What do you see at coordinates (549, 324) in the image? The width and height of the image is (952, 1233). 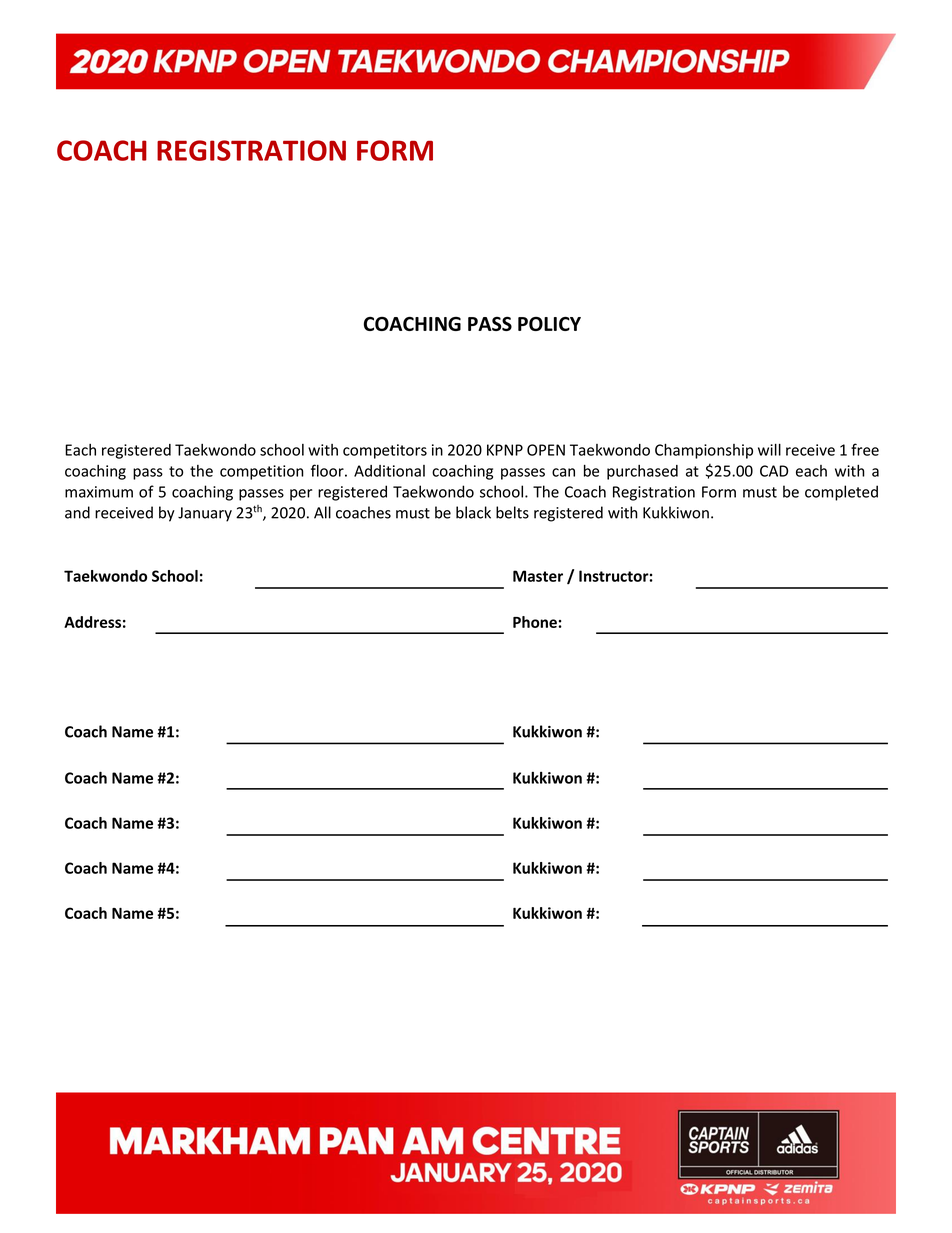 I see `POLICY` at bounding box center [549, 324].
